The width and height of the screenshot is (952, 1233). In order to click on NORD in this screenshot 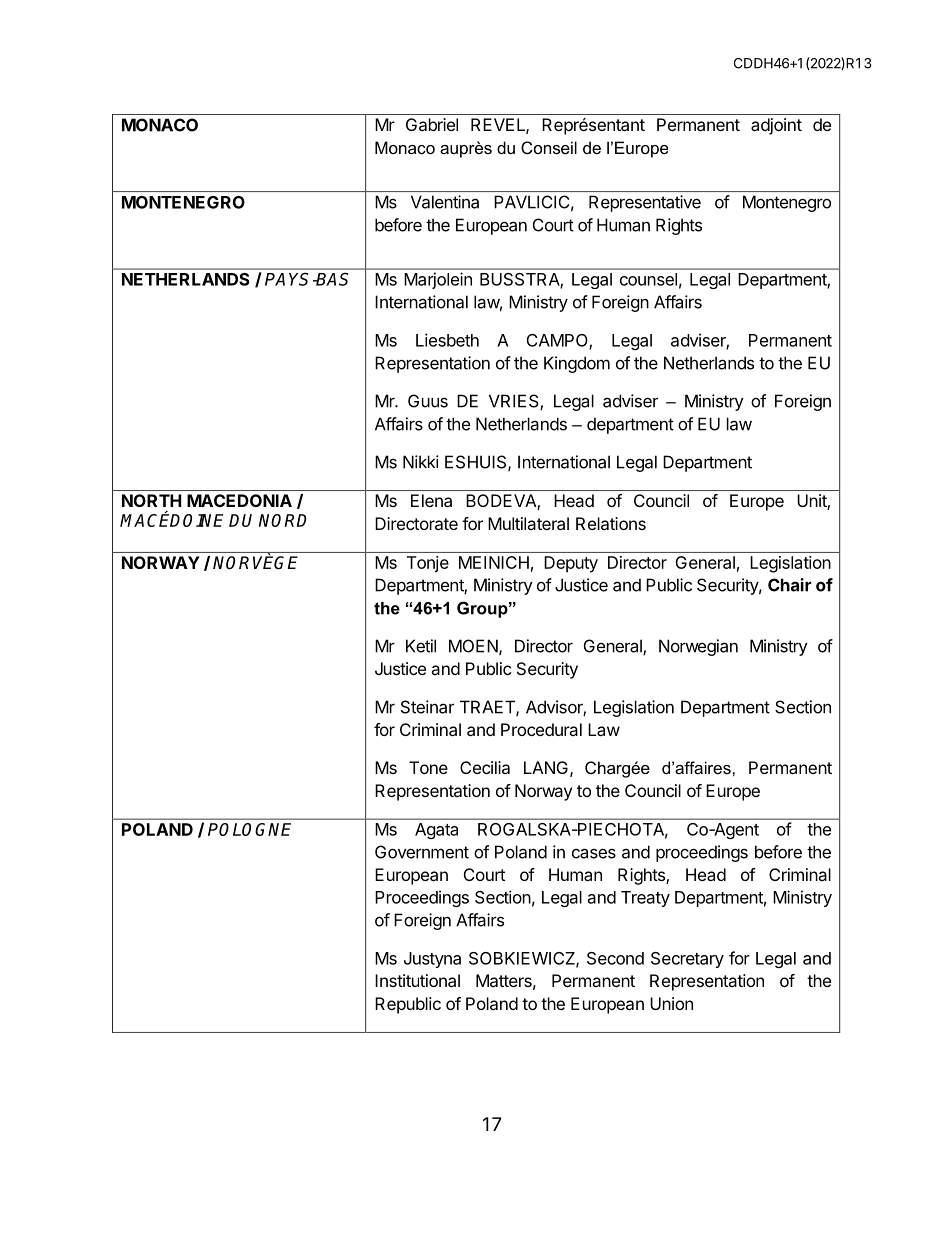, I will do `click(283, 520)`.
